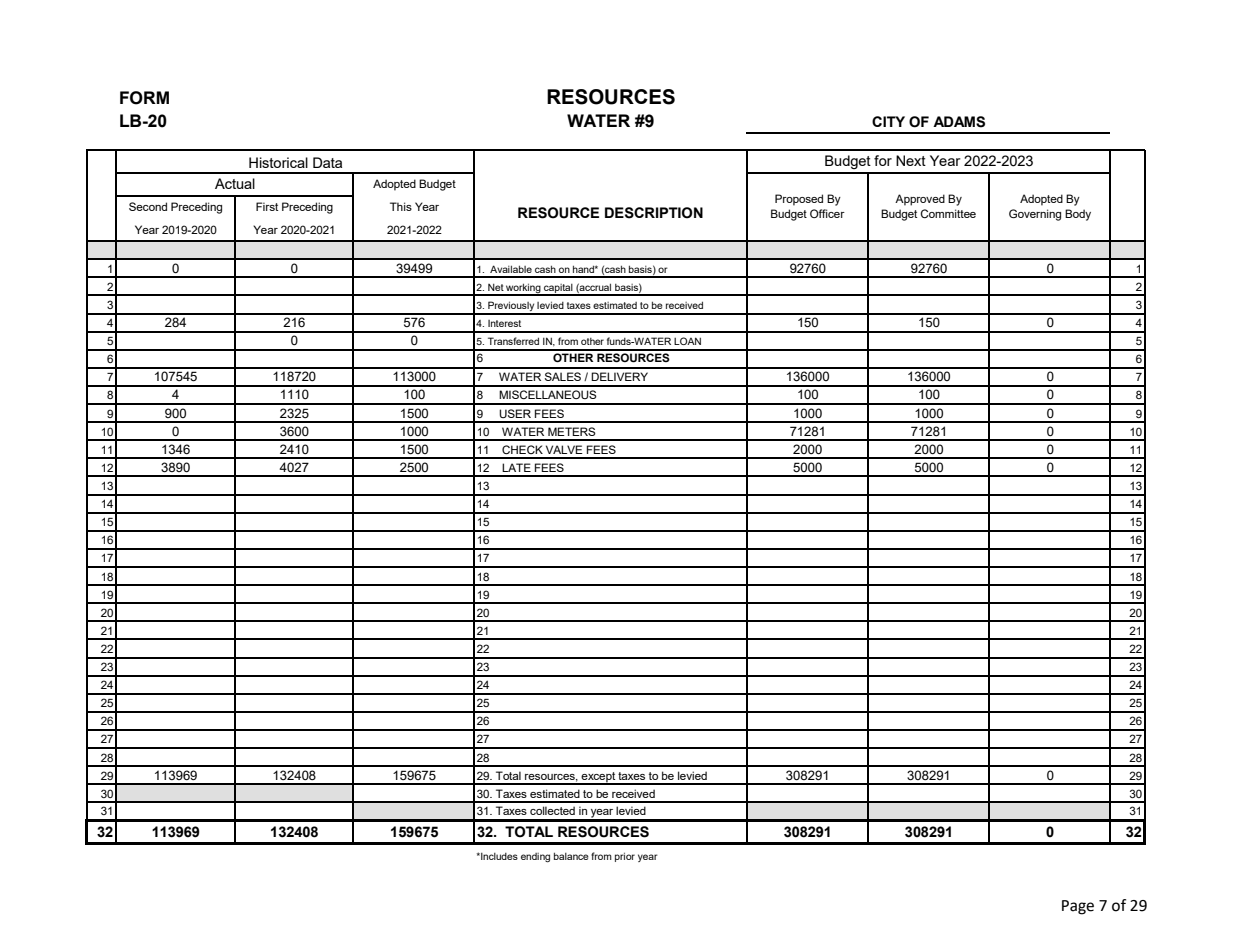 The width and height of the image is (1233, 952). Describe the element at coordinates (959, 122) in the image. I see `ADAMS` at that location.
